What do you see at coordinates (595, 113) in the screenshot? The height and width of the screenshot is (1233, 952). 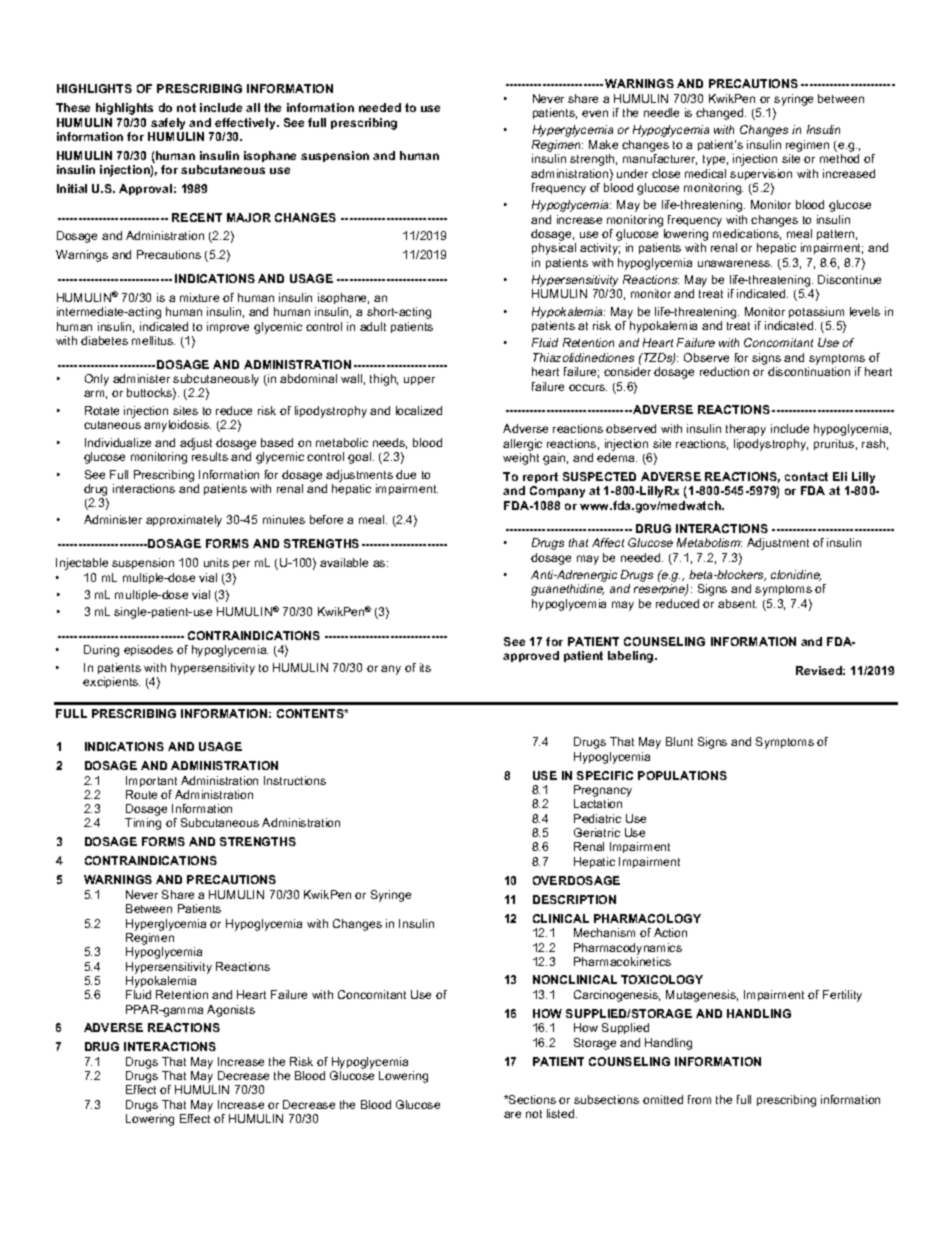 I see `even` at bounding box center [595, 113].
